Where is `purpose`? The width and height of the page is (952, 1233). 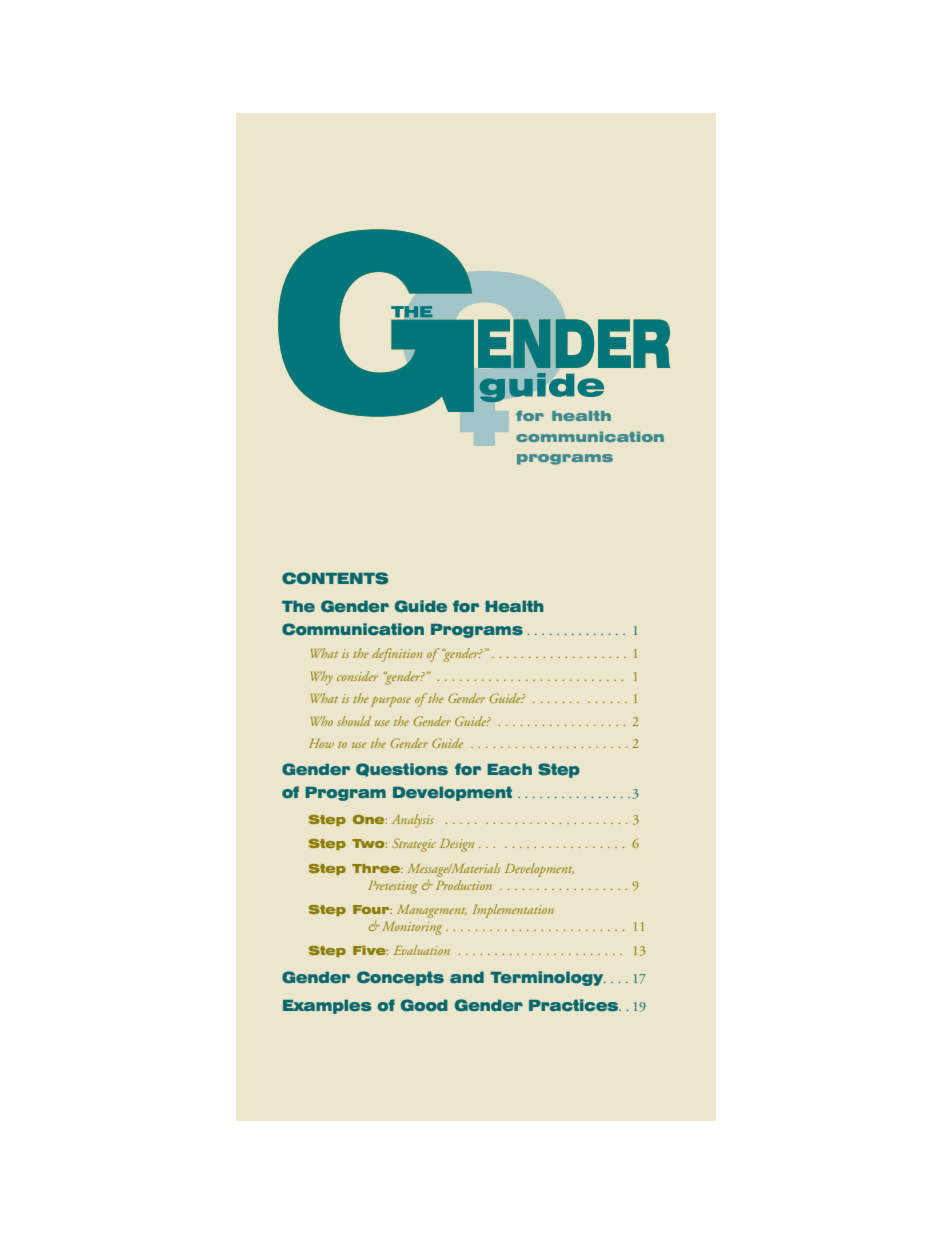 purpose is located at coordinates (391, 701).
